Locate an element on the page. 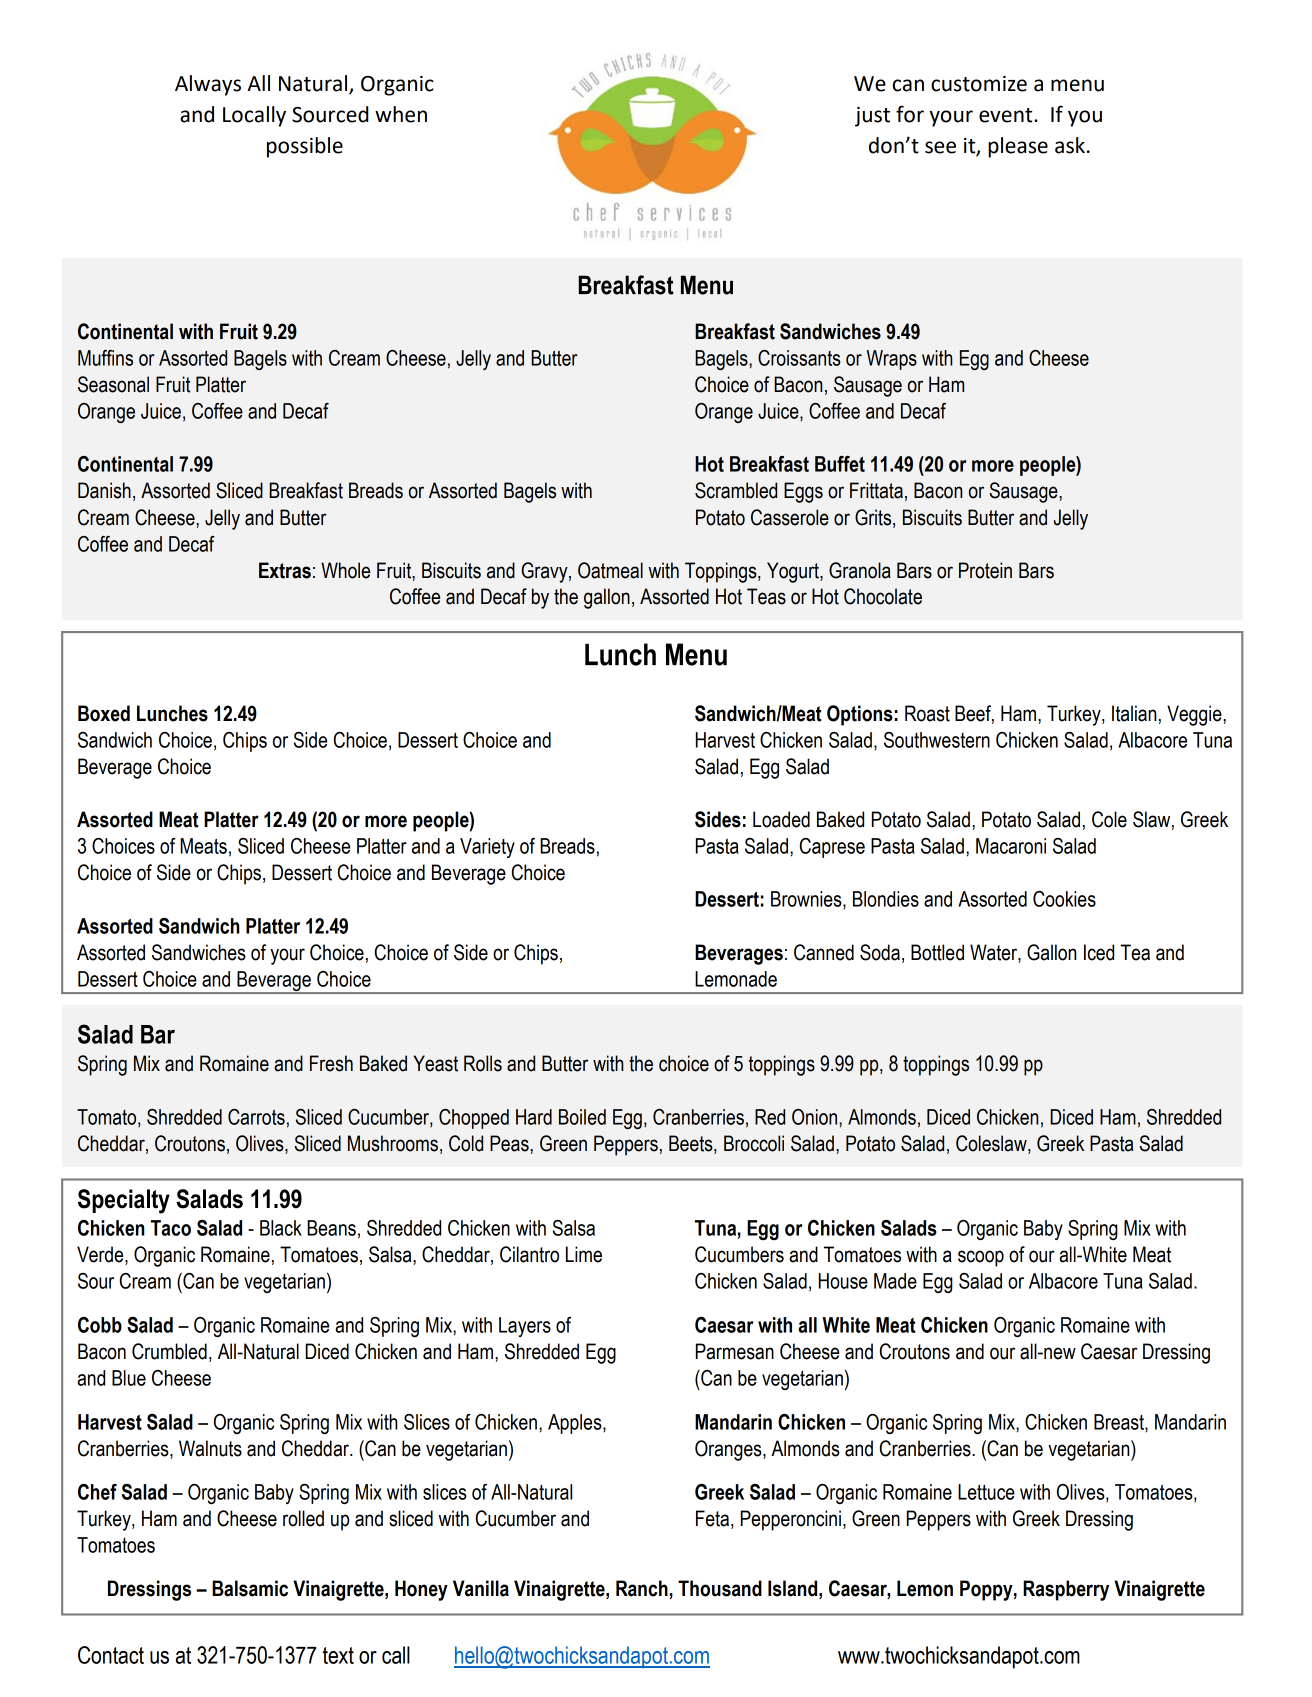  Loaded is located at coordinates (781, 819).
